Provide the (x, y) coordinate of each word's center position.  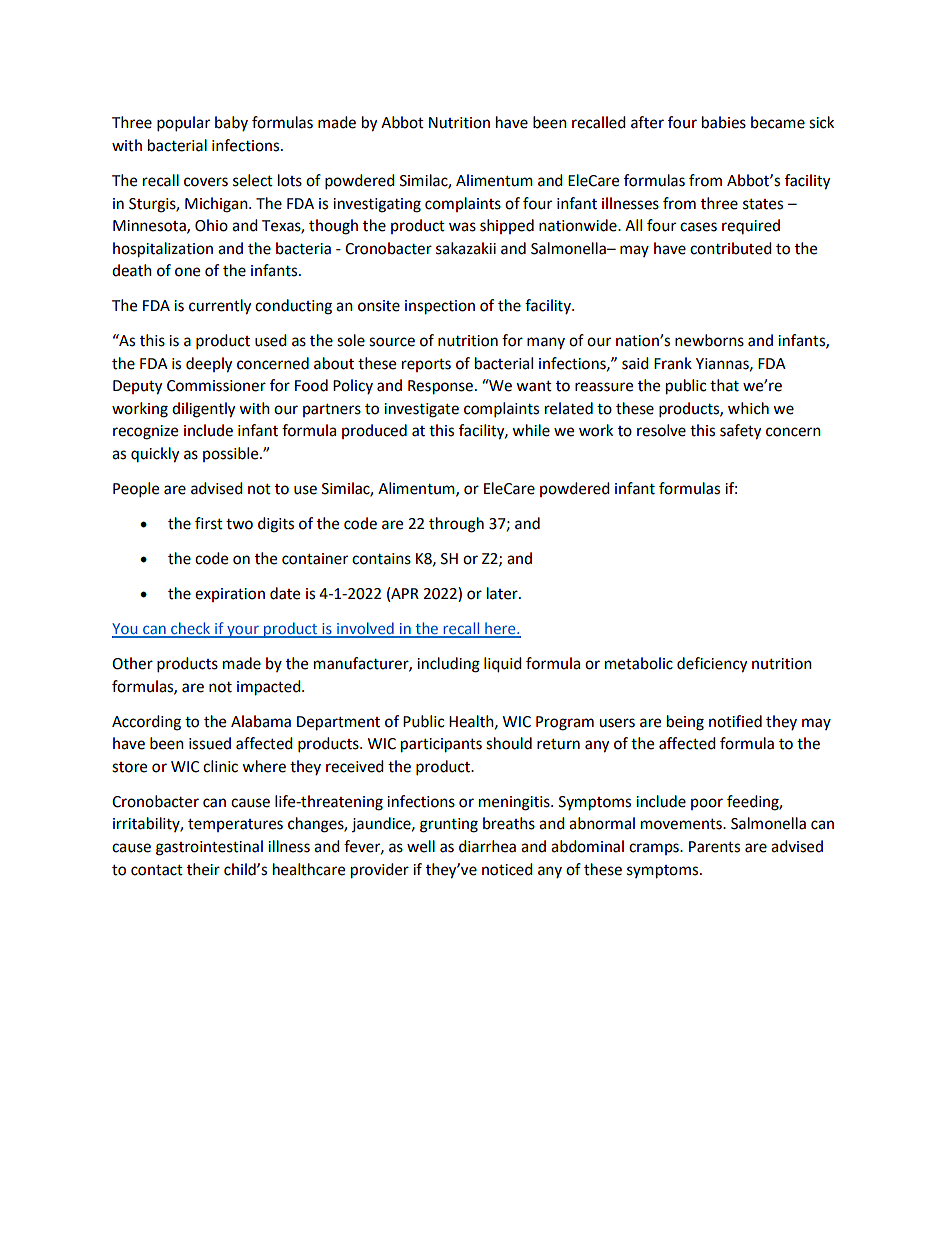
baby (231, 123)
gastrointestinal (209, 848)
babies (724, 122)
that (724, 385)
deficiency (712, 665)
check (190, 629)
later (503, 593)
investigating (377, 205)
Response (440, 387)
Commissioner (216, 386)
